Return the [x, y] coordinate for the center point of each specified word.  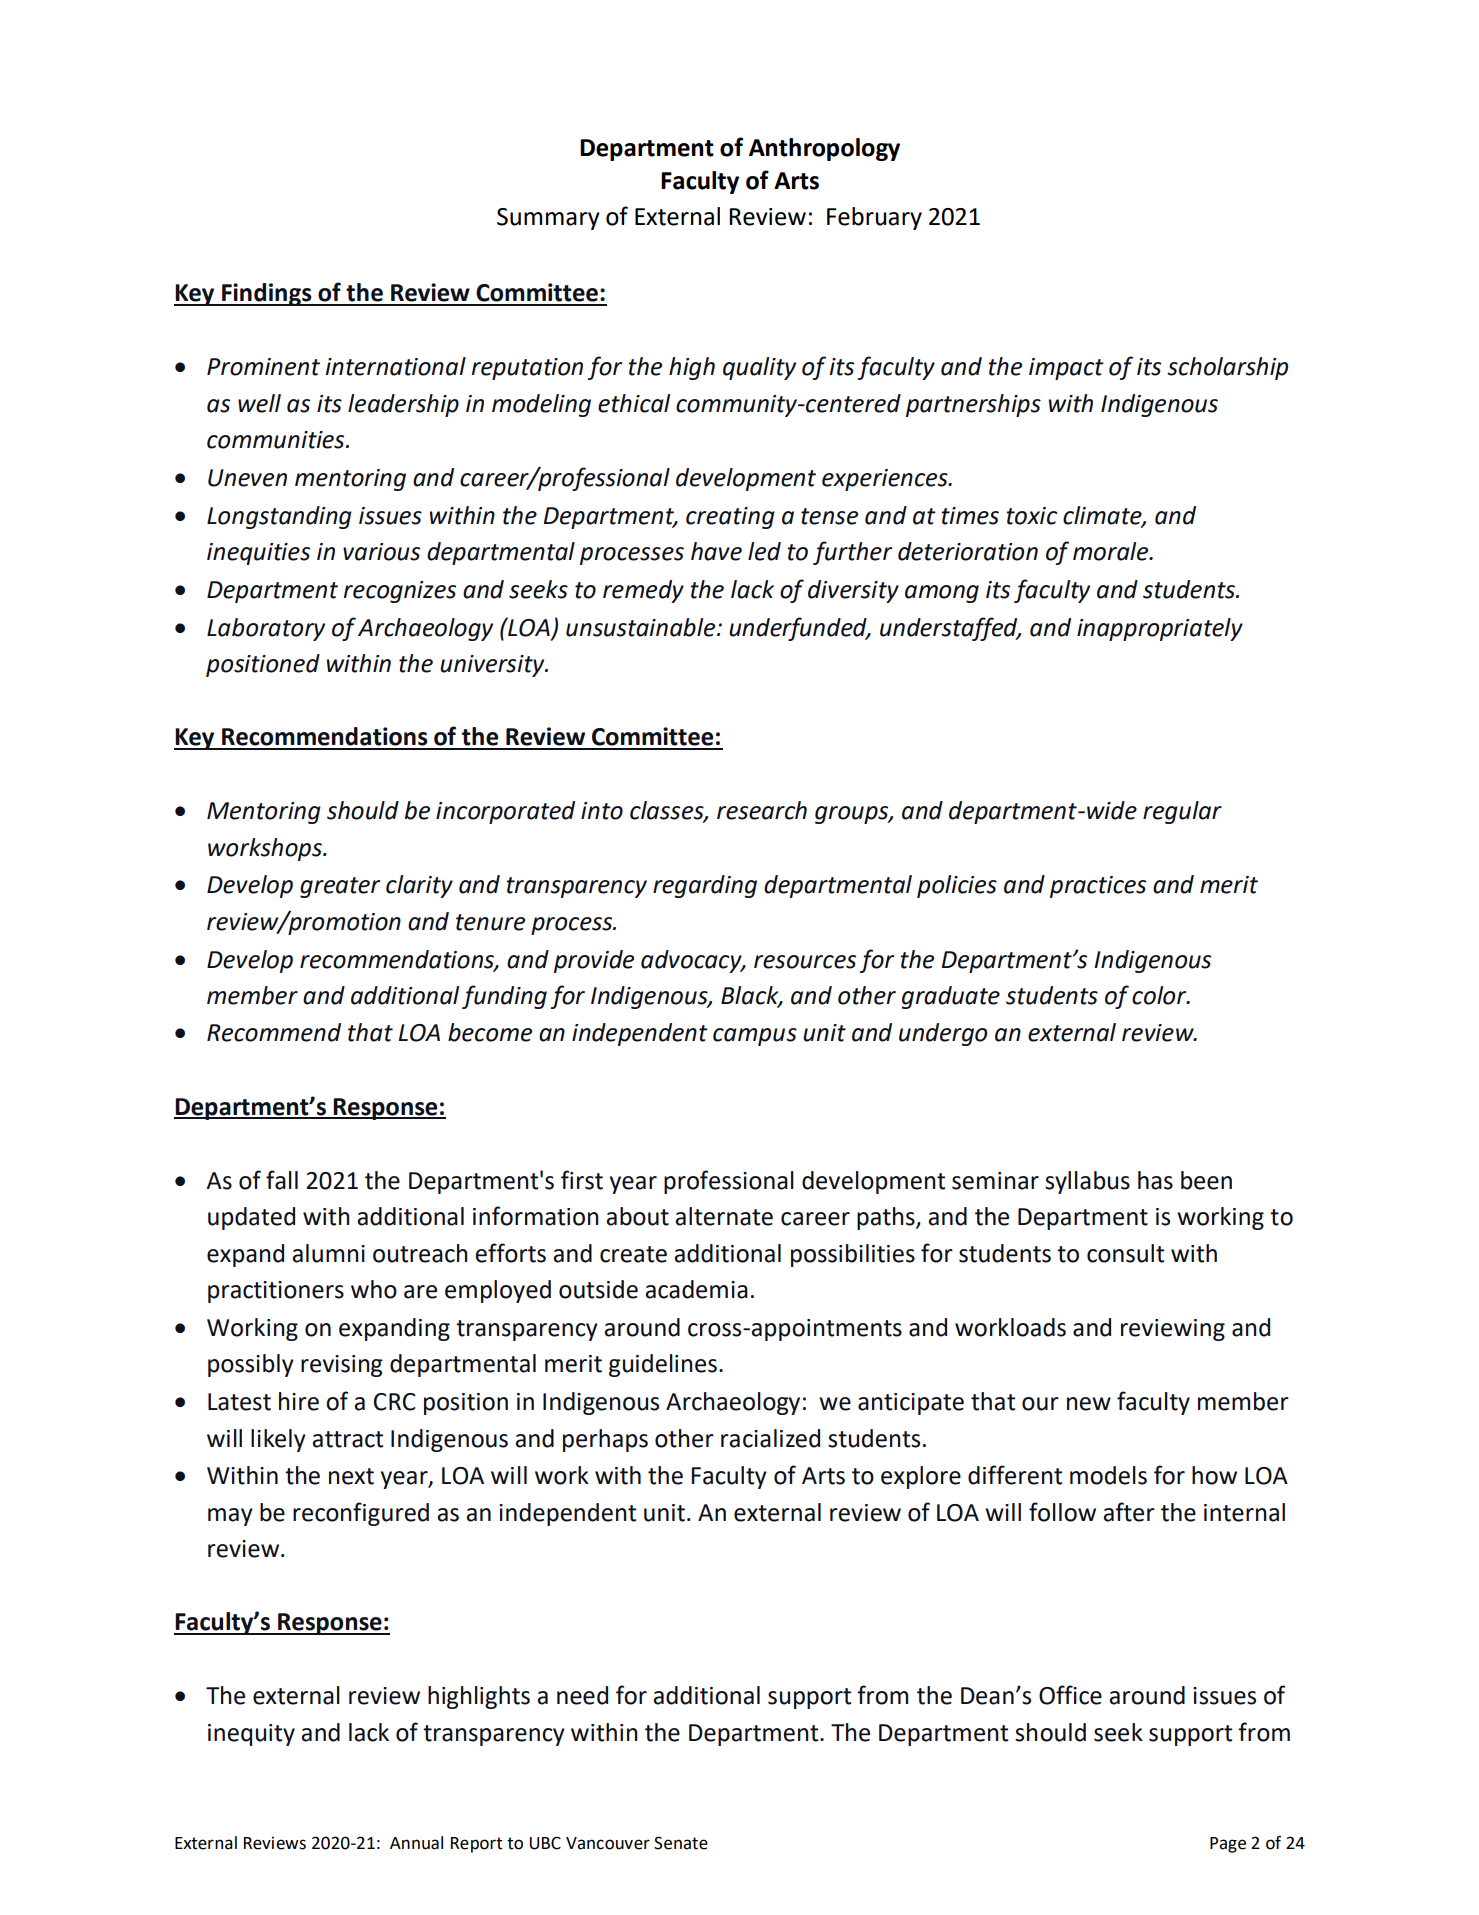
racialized [770, 1438]
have [716, 551]
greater [340, 887]
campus [755, 1037]
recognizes [400, 592]
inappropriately [1160, 629]
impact [1066, 369]
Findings [267, 294]
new [1089, 1404]
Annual [416, 1843]
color [1160, 995]
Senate [681, 1843]
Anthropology [824, 149]
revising [342, 1366]
